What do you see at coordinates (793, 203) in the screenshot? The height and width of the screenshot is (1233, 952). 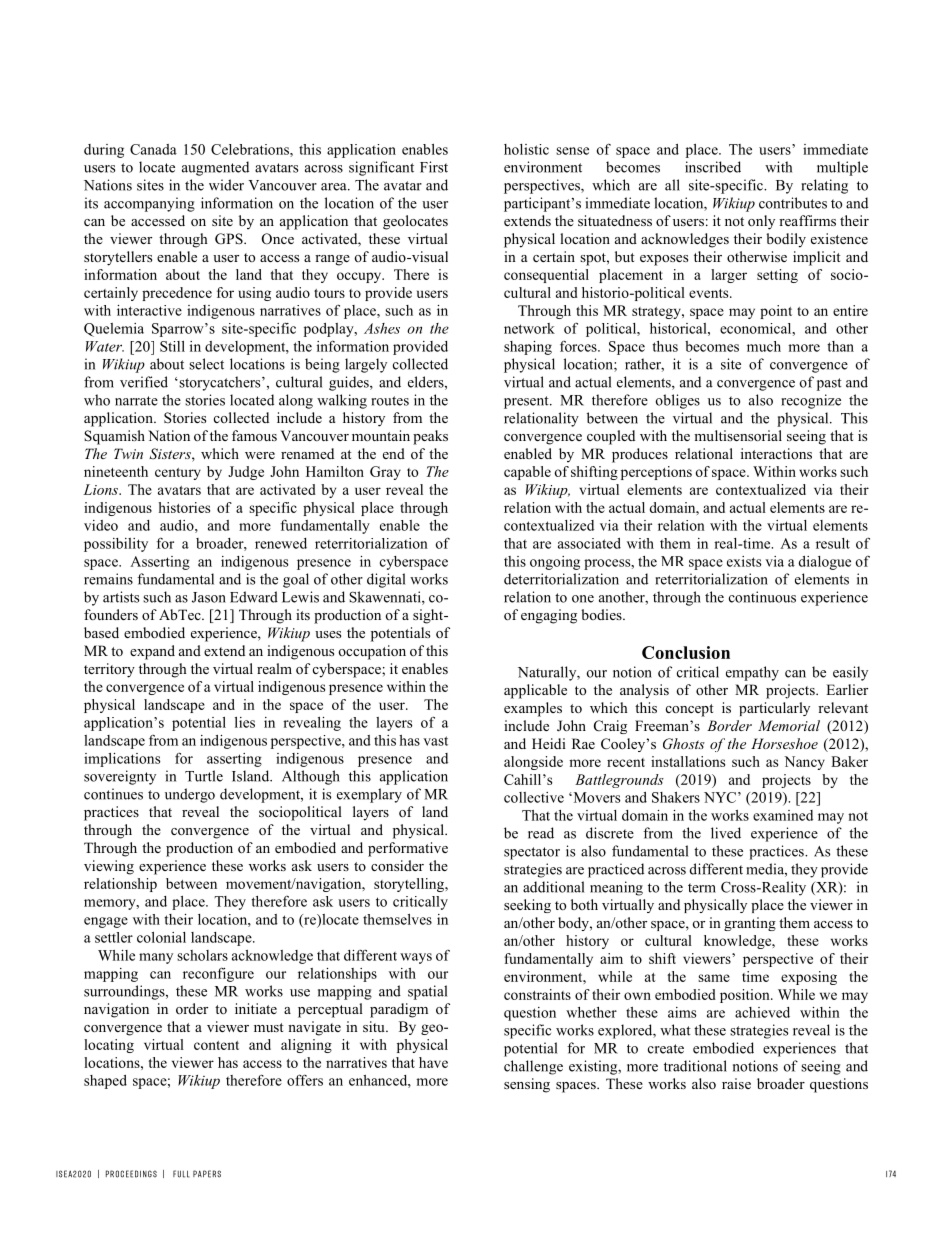 I see `contributes` at bounding box center [793, 203].
